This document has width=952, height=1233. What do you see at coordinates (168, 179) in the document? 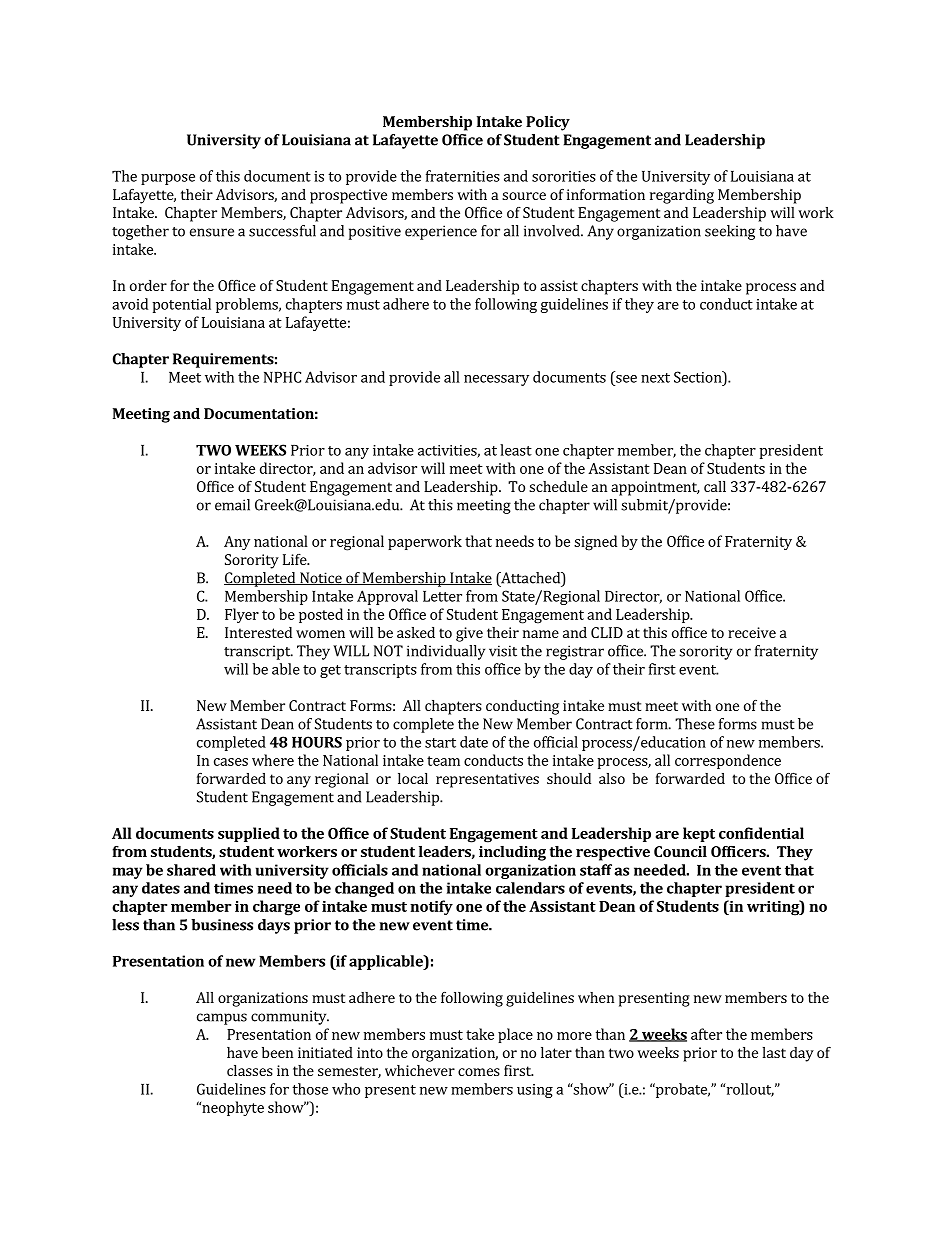
I see `purpose` at bounding box center [168, 179].
